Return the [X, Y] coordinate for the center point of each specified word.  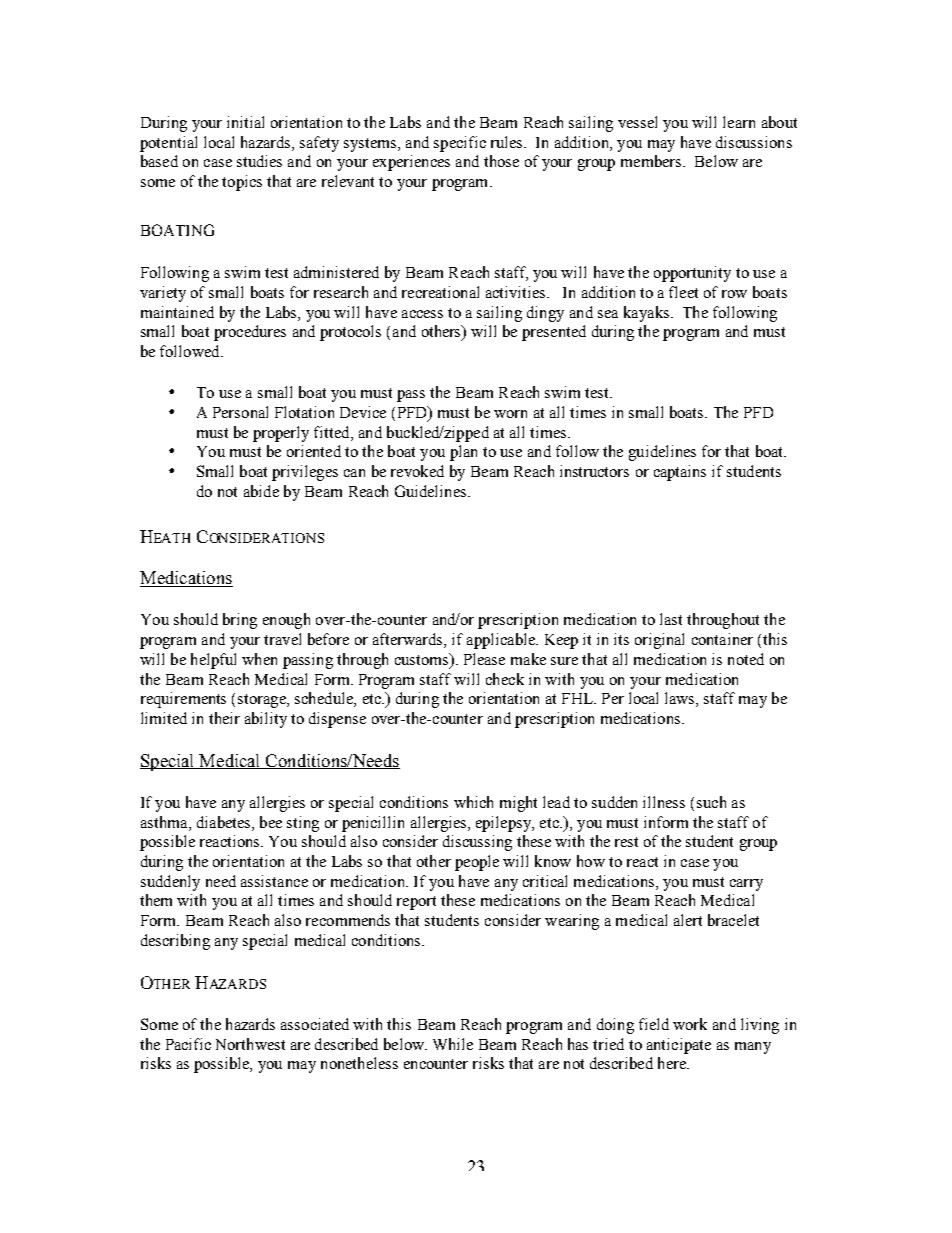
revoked [417, 471]
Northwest [250, 1044]
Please [484, 659]
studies [259, 161]
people [477, 863]
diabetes [225, 822]
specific [460, 144]
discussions [754, 142]
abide [261, 491]
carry [746, 885]
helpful [213, 661]
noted [746, 659]
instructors [594, 471]
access [422, 314]
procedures [250, 333]
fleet [683, 292]
